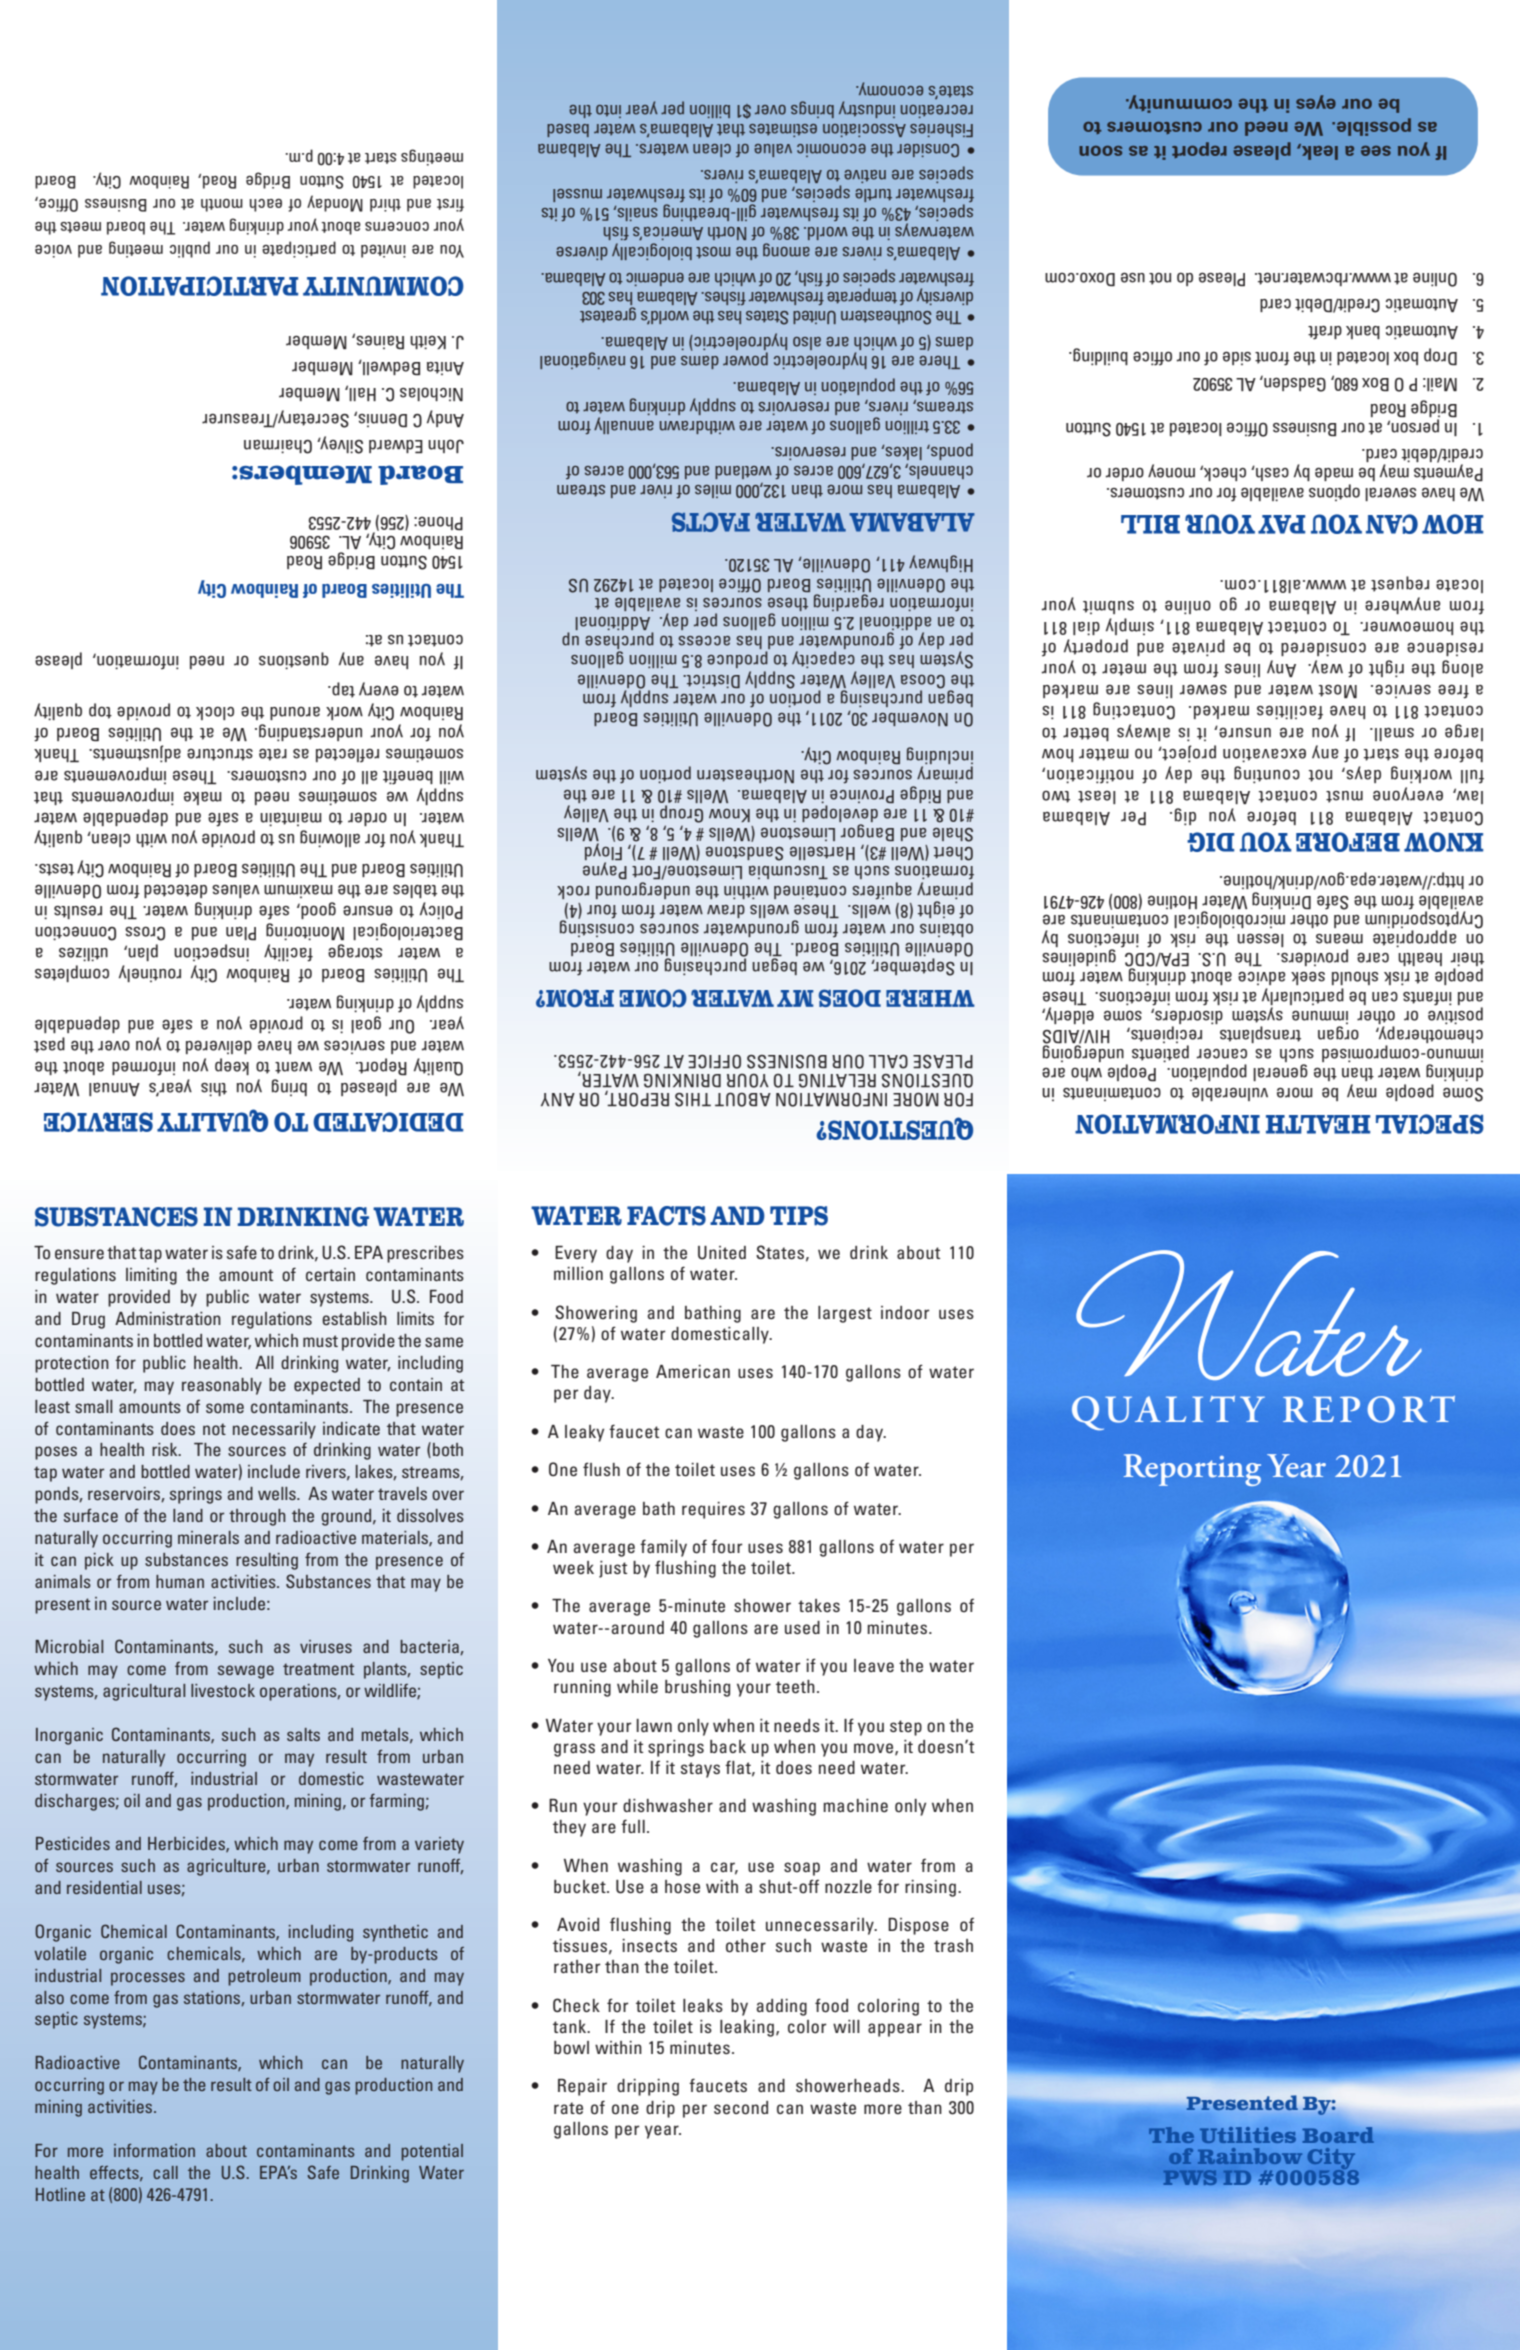 This screenshot has height=2350, width=1520. Describe the element at coordinates (663, 1548) in the screenshot. I see `family` at that location.
